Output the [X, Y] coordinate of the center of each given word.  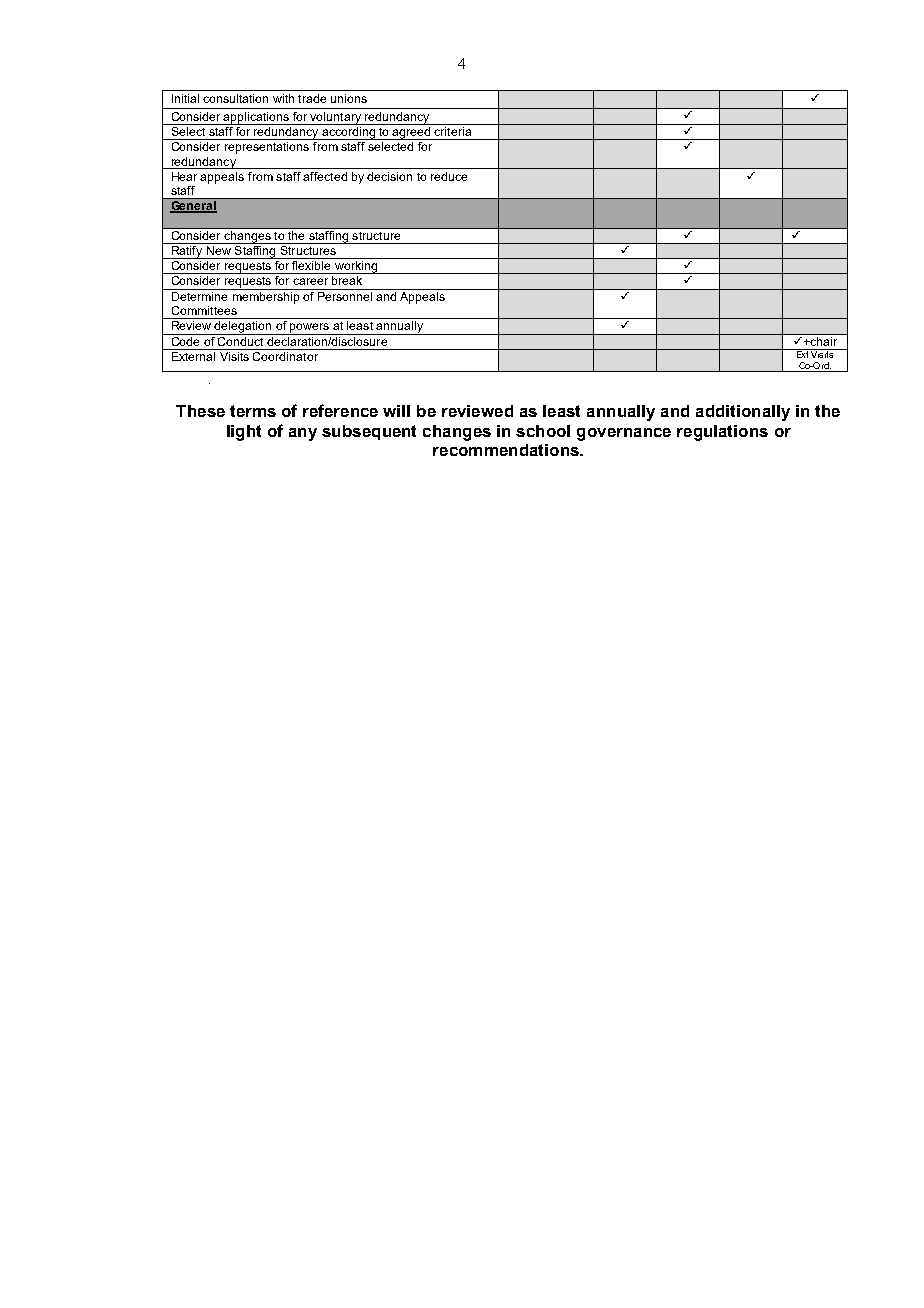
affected [325, 176]
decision [389, 176]
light [244, 433]
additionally [743, 413]
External [193, 356]
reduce [449, 176]
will [396, 411]
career [310, 281]
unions [349, 98]
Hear [184, 176]
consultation [235, 98]
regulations [722, 433]
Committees [204, 310]
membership [266, 296]
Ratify [187, 251]
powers [309, 329]
